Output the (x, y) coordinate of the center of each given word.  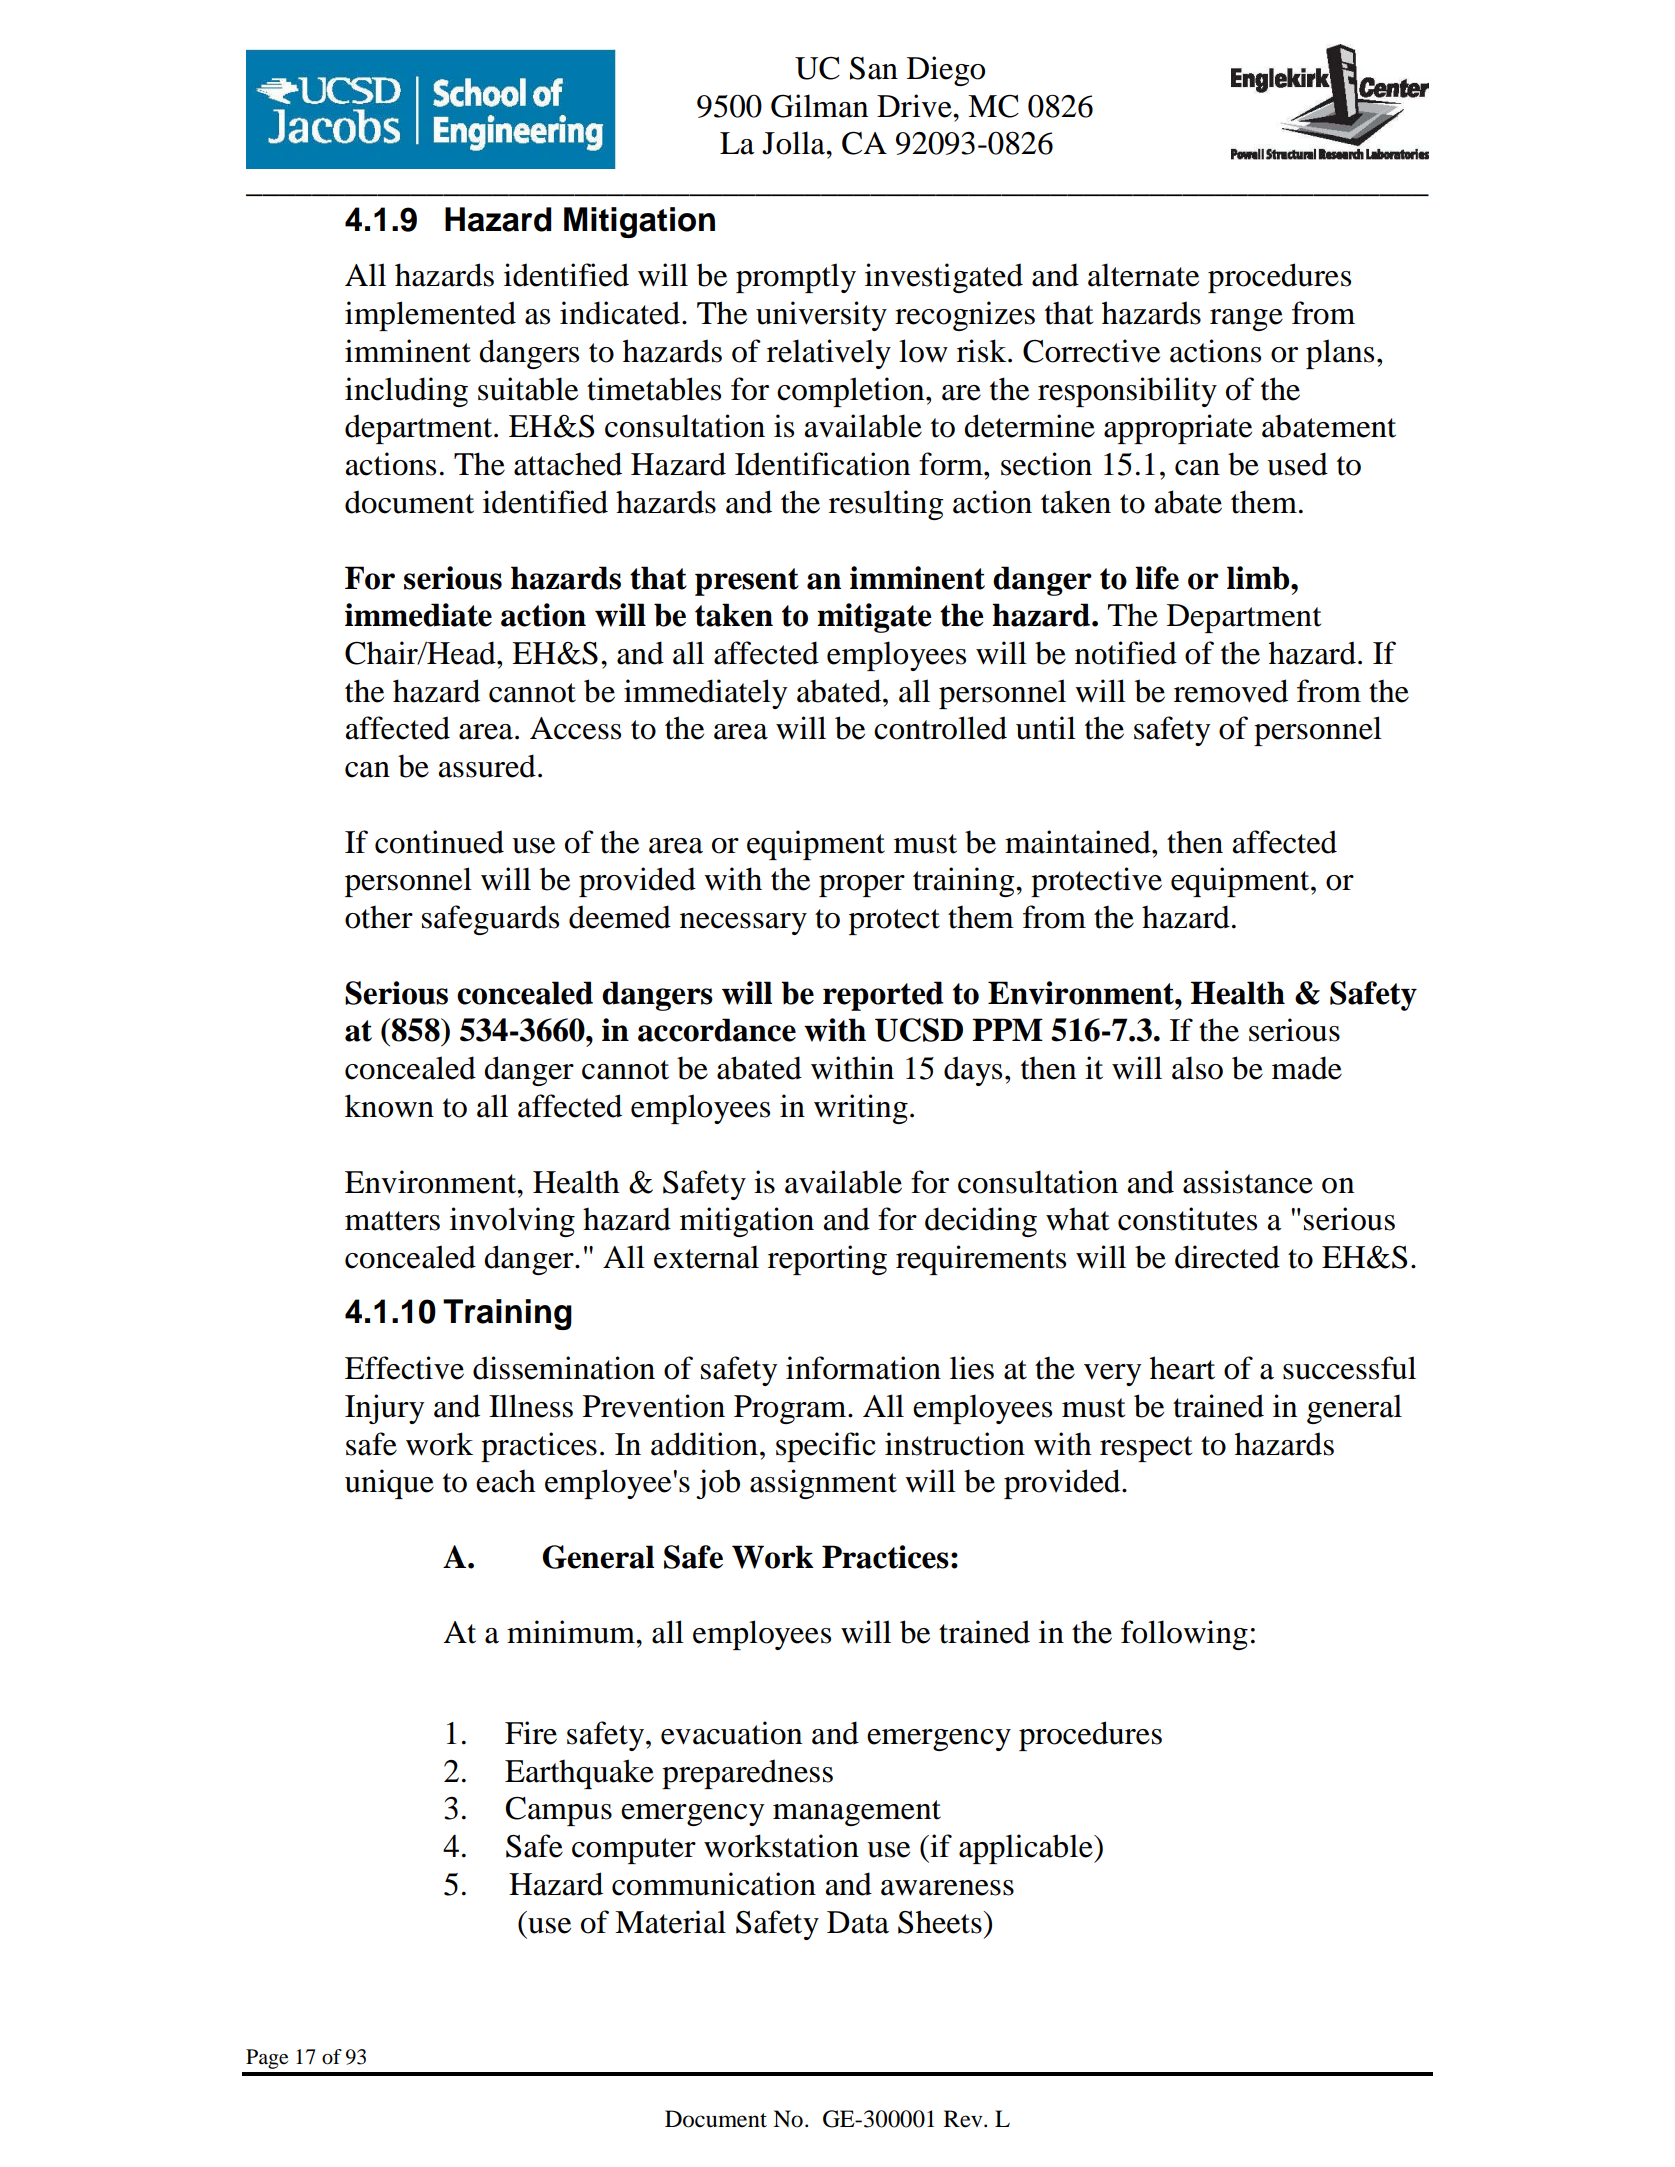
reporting (827, 1260)
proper (862, 886)
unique (389, 1484)
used (1297, 464)
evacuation (731, 1733)
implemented (430, 316)
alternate (1143, 275)
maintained (1079, 842)
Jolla (795, 143)
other (379, 917)
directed (1227, 1257)
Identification (822, 464)
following (1184, 1635)
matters (392, 1221)
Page (267, 2059)
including (406, 392)
